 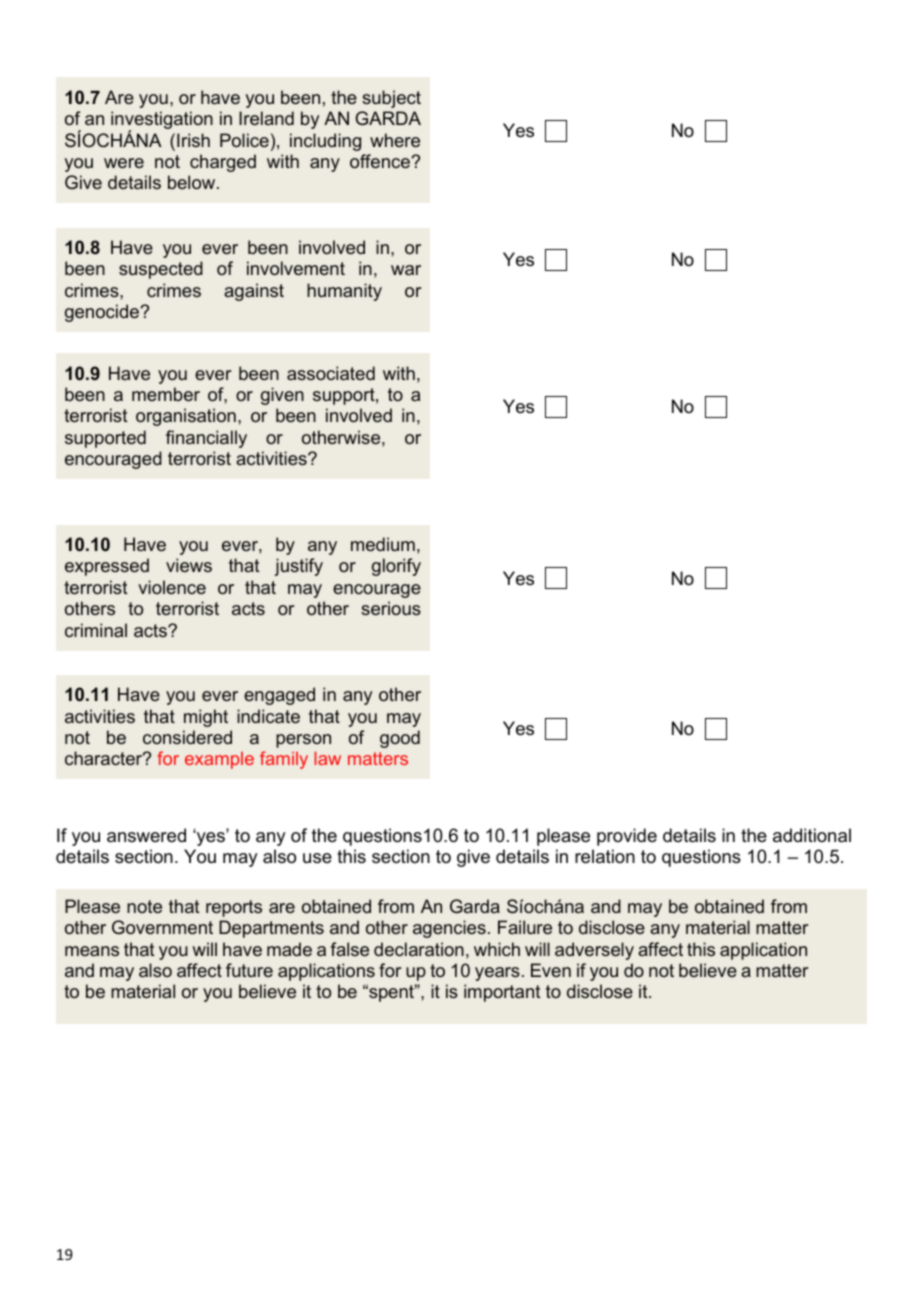 What do you see at coordinates (344, 292) in the screenshot?
I see `humanity` at bounding box center [344, 292].
